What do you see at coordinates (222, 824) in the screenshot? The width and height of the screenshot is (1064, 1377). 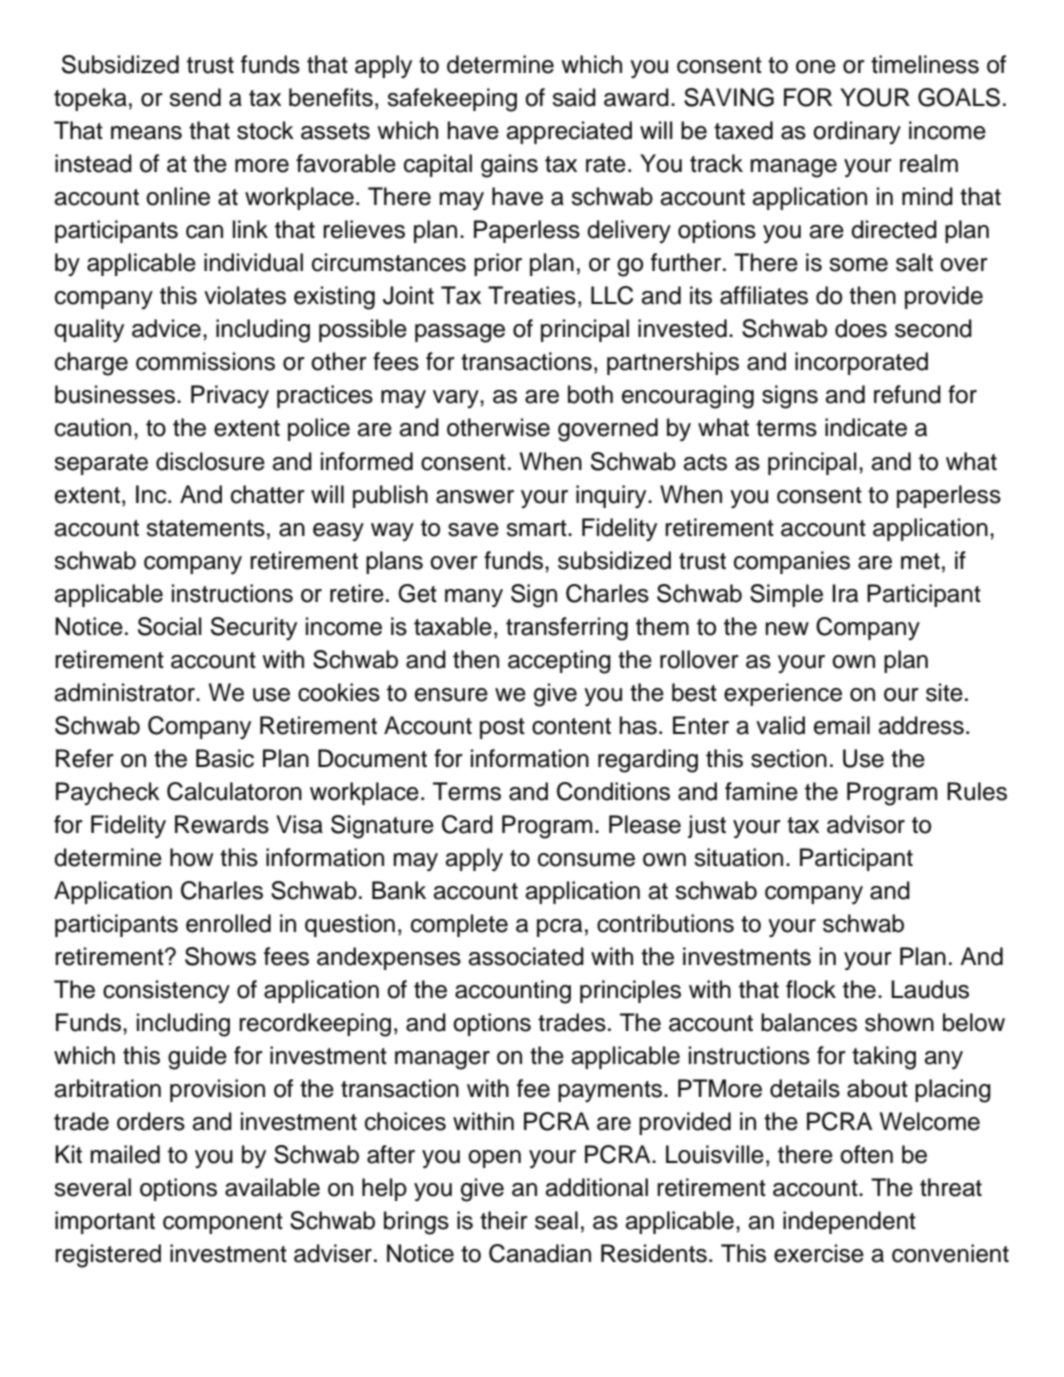 I see `Rewards` at bounding box center [222, 824].
